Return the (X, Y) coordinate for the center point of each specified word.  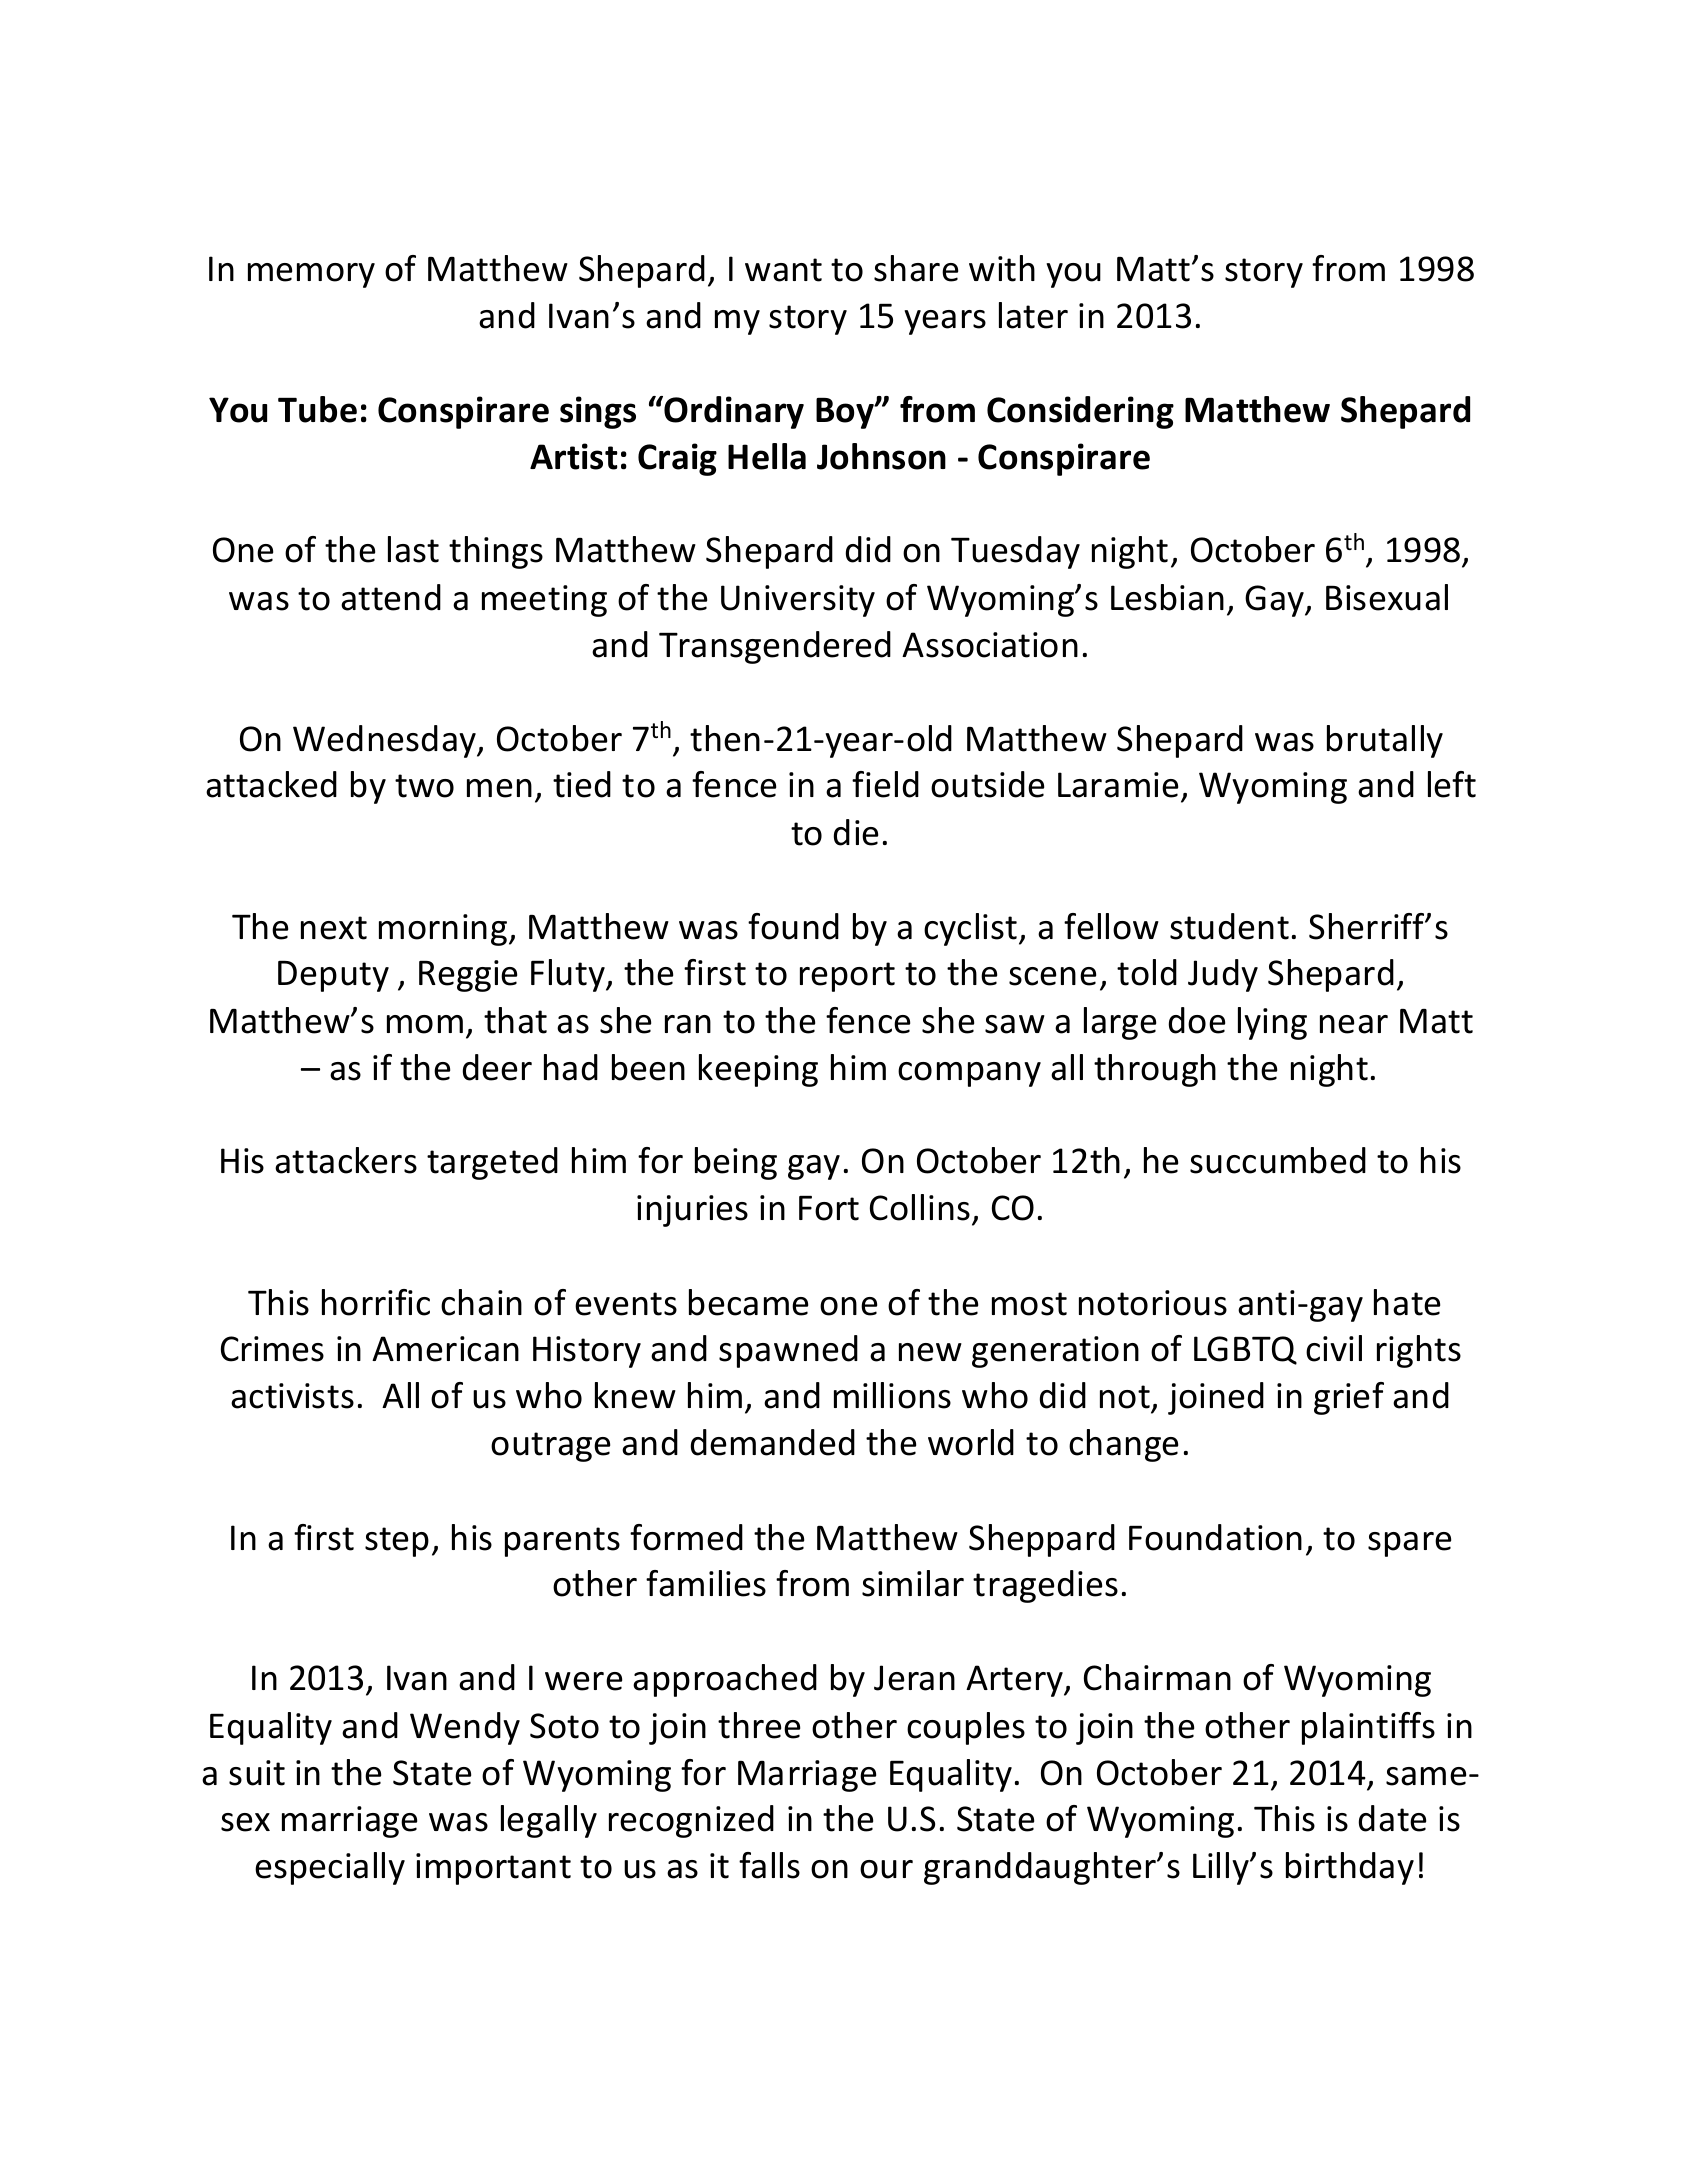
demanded (773, 1442)
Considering (1080, 412)
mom (425, 1024)
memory (311, 275)
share (916, 268)
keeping (758, 1070)
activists (292, 1396)
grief (1349, 1398)
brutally (1385, 741)
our (886, 1869)
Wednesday (386, 741)
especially (330, 1868)
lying (1272, 1023)
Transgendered (775, 647)
